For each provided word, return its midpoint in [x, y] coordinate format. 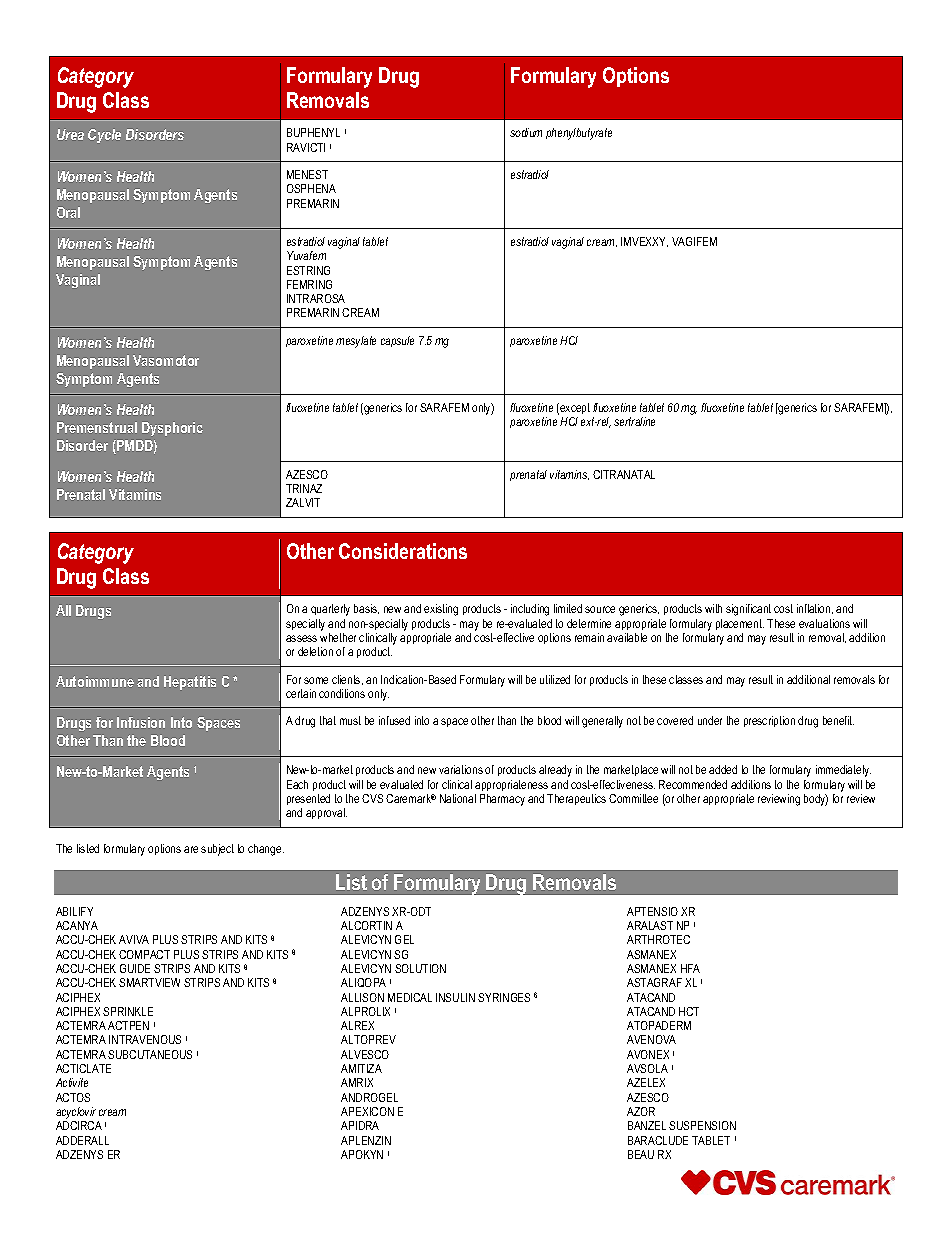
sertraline [634, 421]
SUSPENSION [702, 1125]
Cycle [104, 136]
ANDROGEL [369, 1097]
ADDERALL [82, 1140]
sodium [526, 132]
